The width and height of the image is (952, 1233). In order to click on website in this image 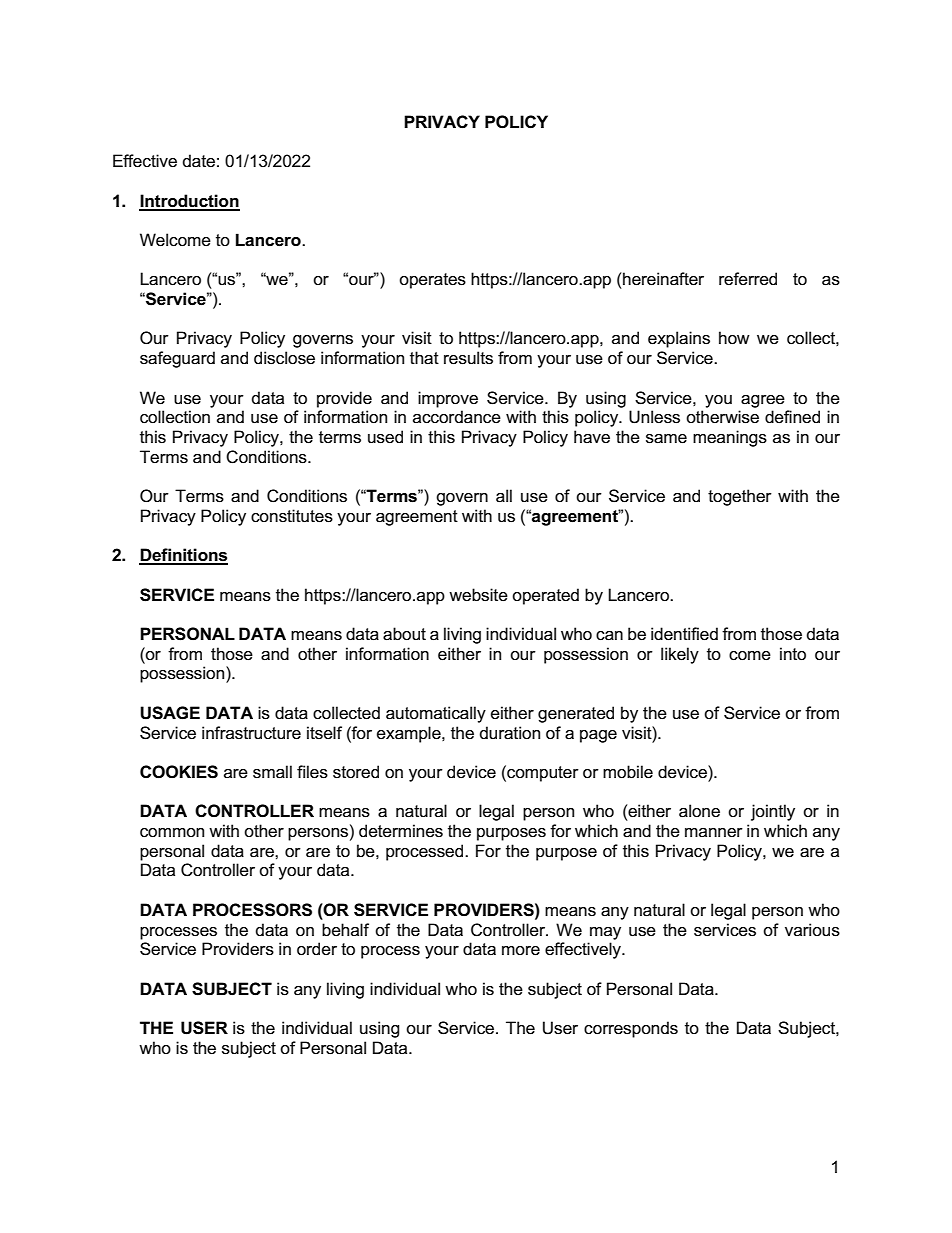, I will do `click(478, 595)`.
